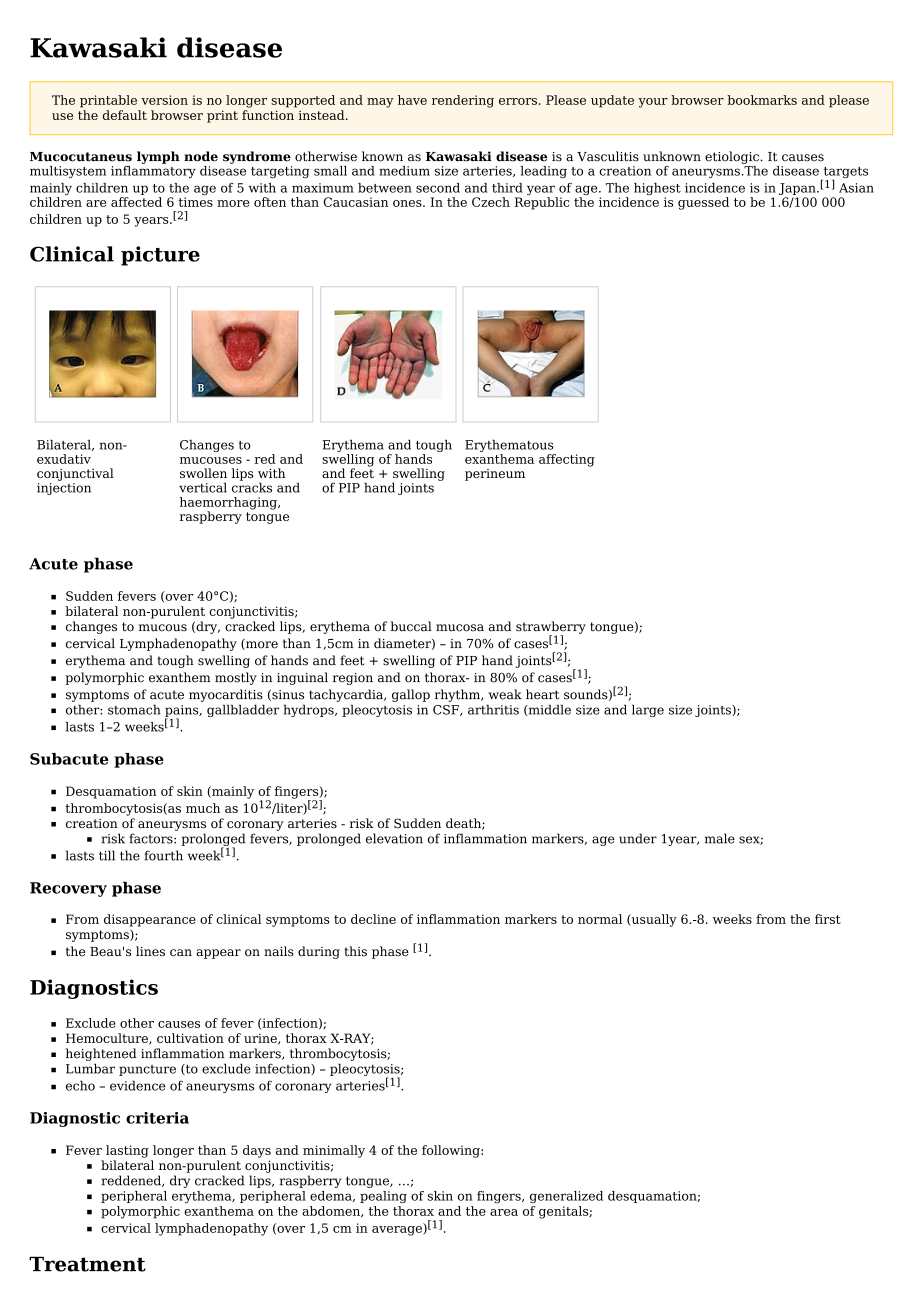 The width and height of the page is (924, 1308). Describe the element at coordinates (132, 1181) in the page. I see `reddened` at that location.
